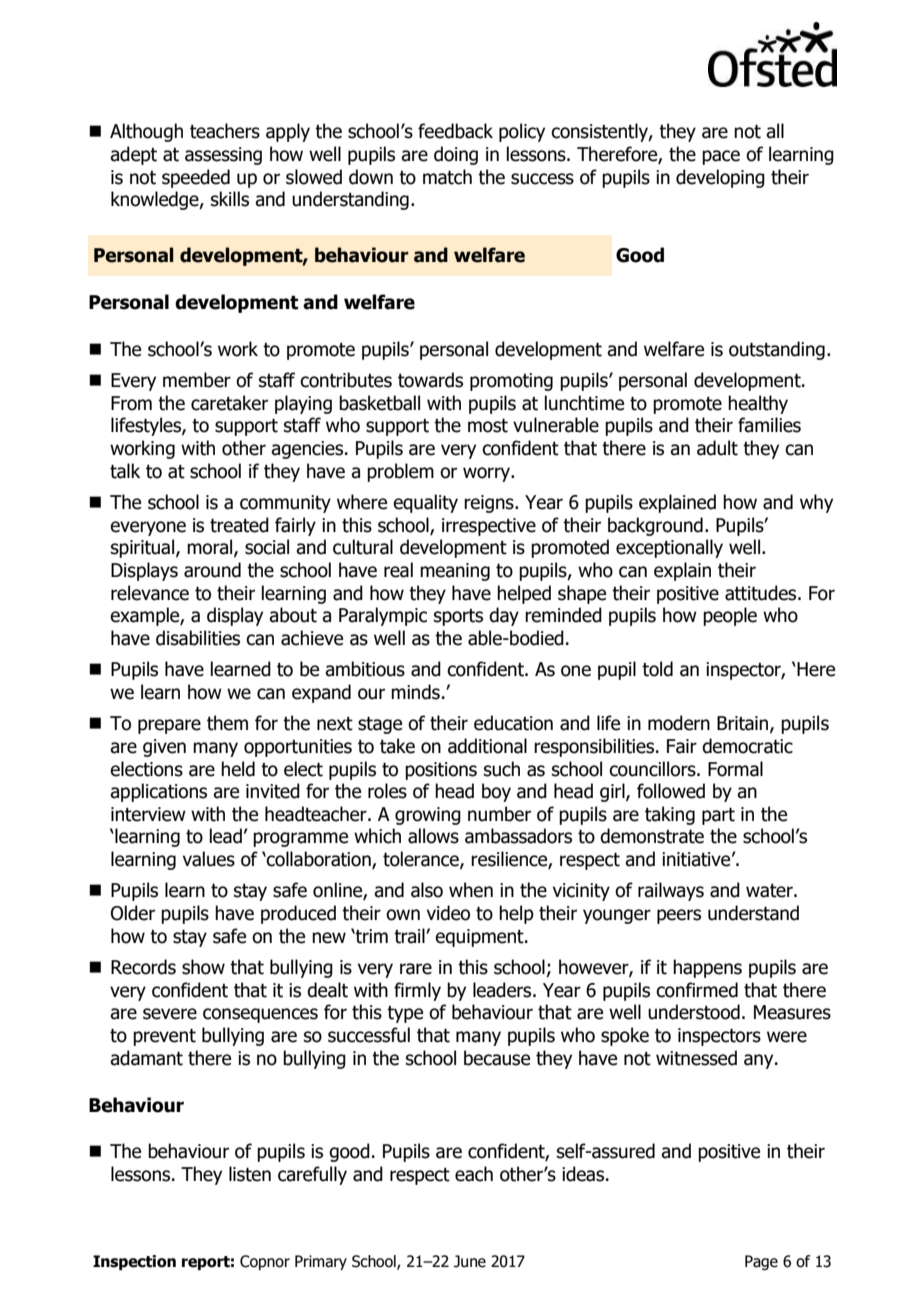 This screenshot has width=924, height=1310. What do you see at coordinates (250, 1174) in the screenshot?
I see `listen` at bounding box center [250, 1174].
